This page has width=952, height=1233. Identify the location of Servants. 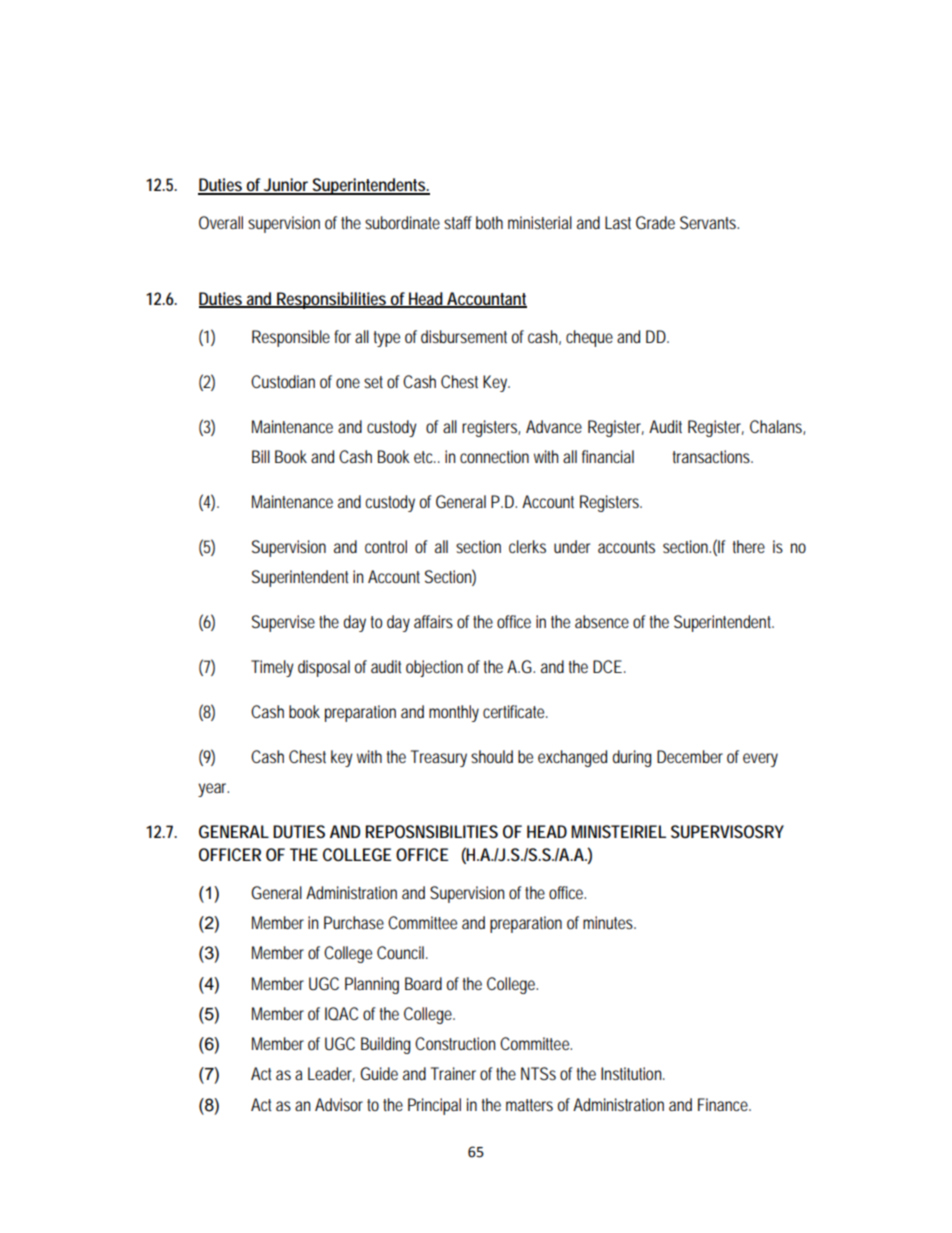
(709, 222).
